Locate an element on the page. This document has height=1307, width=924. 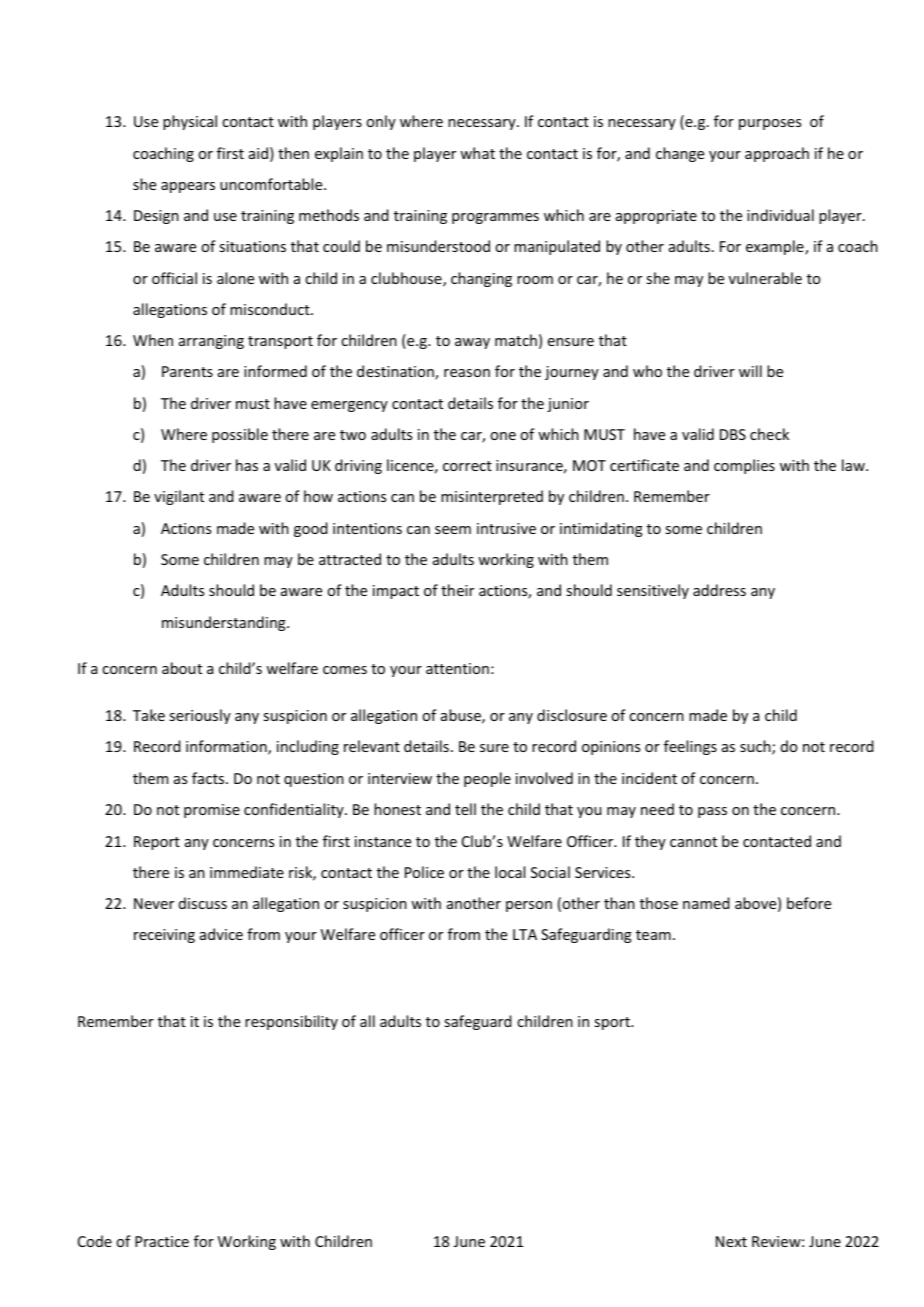
possible is located at coordinates (240, 435).
